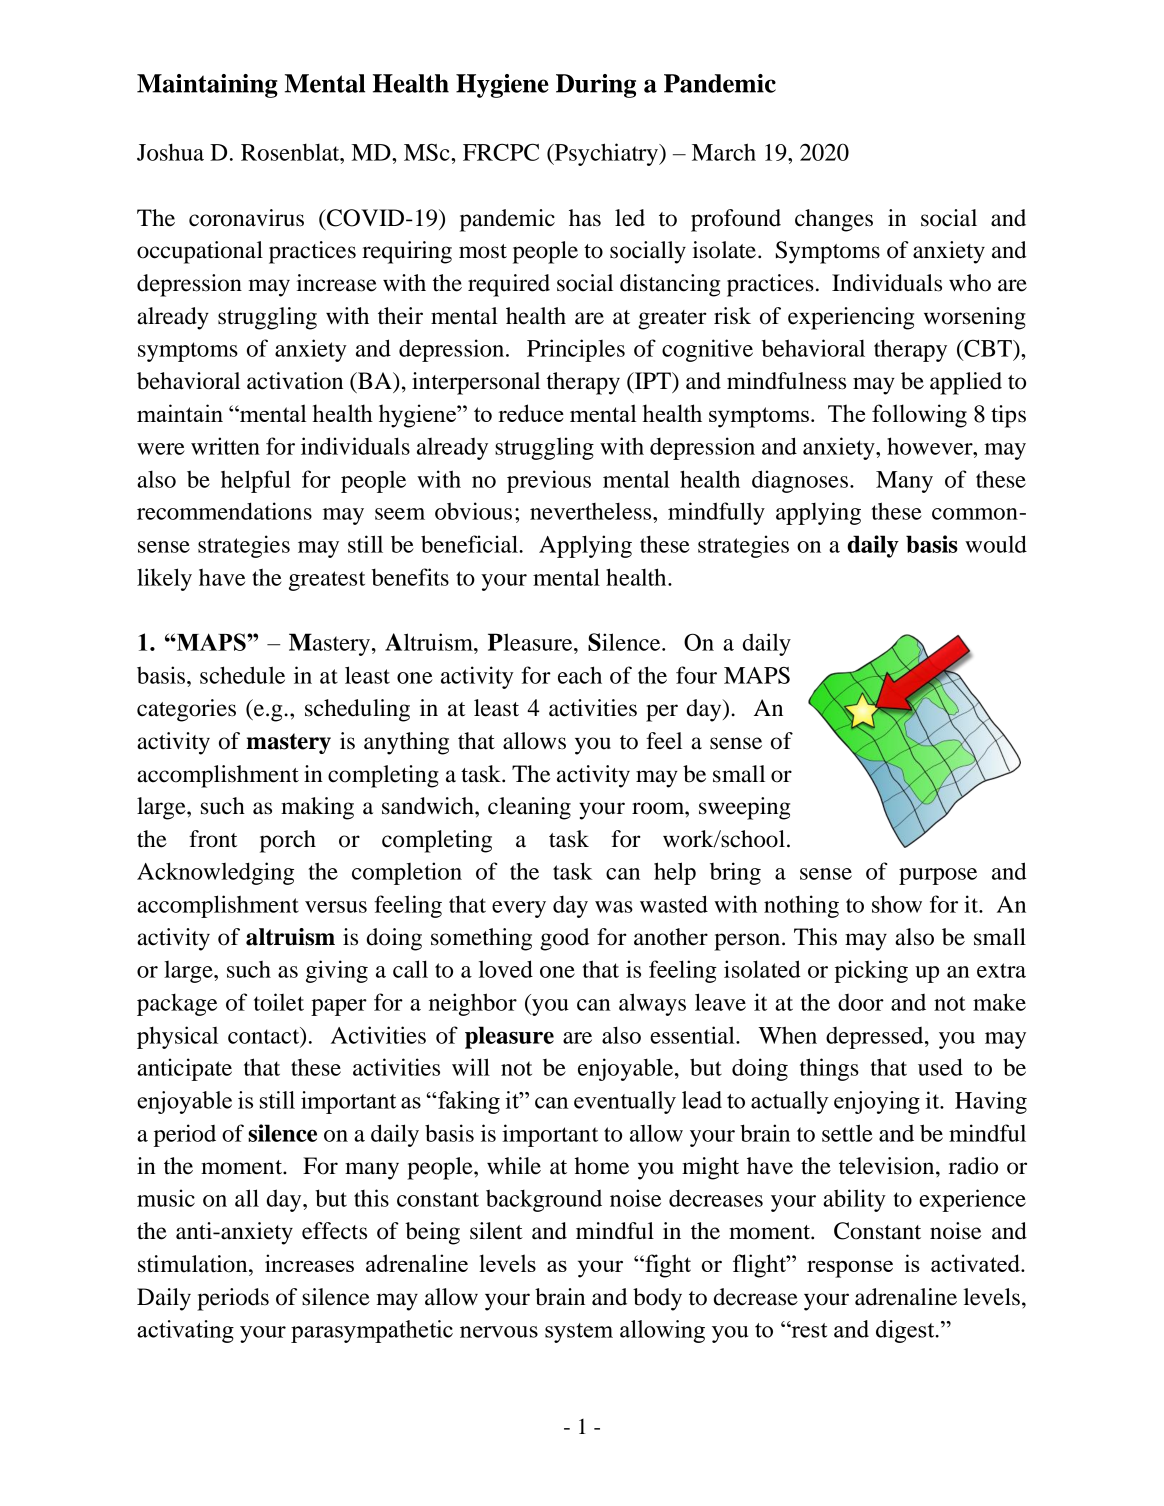 Image resolution: width=1164 pixels, height=1506 pixels. What do you see at coordinates (606, 154) in the screenshot?
I see `Psychiatry` at bounding box center [606, 154].
